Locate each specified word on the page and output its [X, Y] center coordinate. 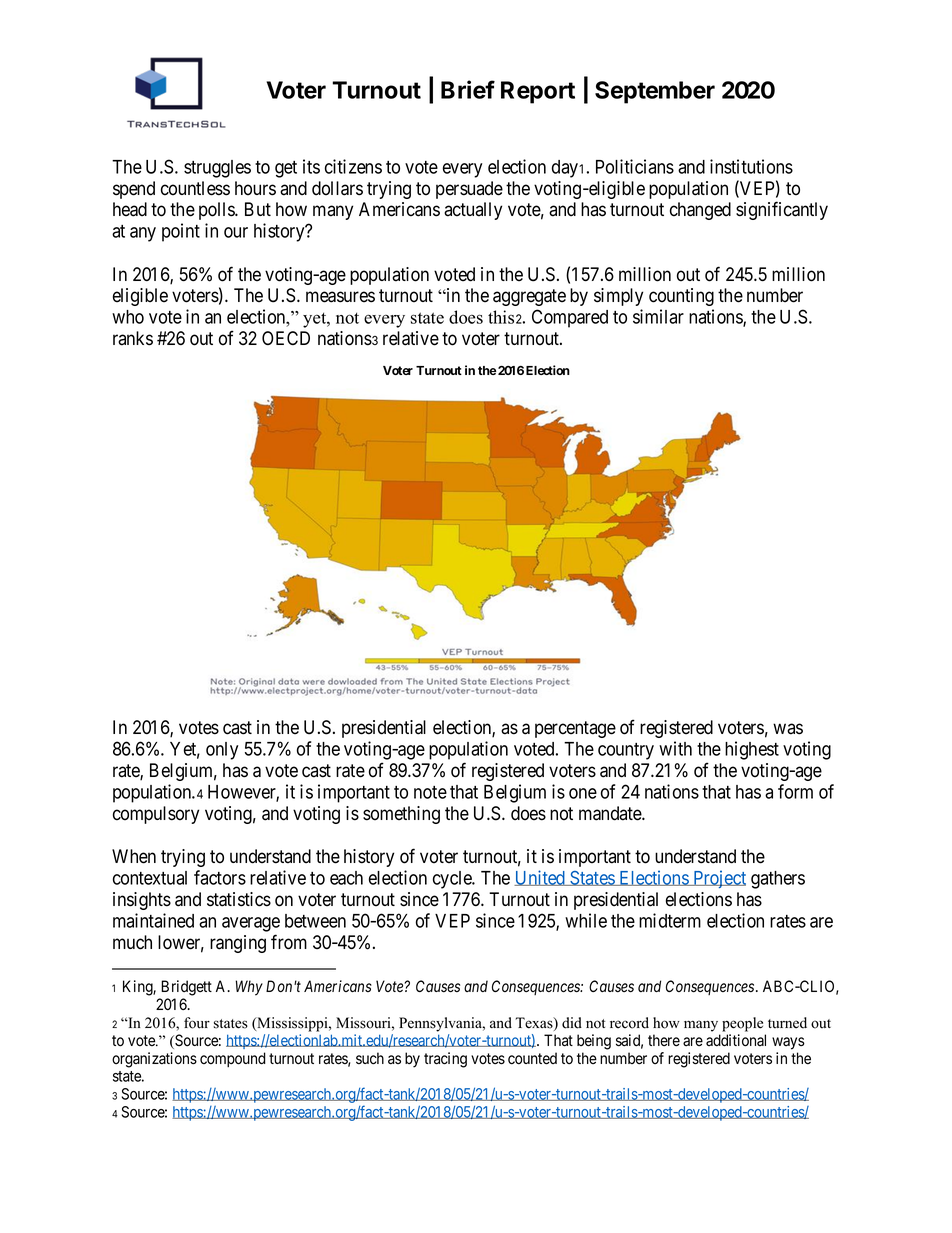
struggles [217, 169]
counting [681, 297]
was [788, 729]
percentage [575, 729]
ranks [133, 338]
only [222, 751]
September [655, 92]
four [197, 1023]
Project [718, 879]
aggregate [529, 297]
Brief [468, 89]
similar [658, 316]
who [128, 317]
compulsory [156, 815]
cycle [453, 880]
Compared [570, 318]
